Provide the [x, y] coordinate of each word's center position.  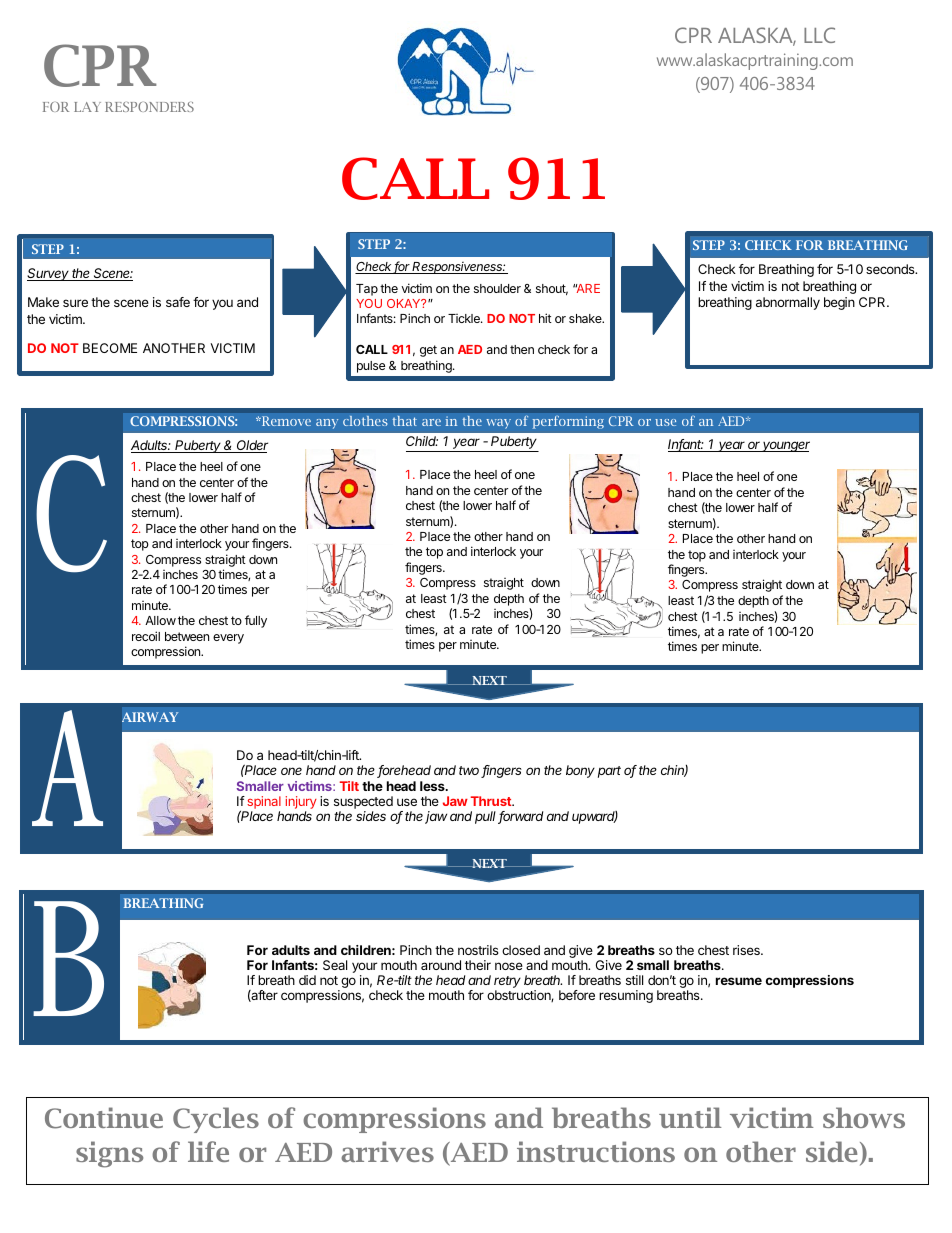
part [609, 772]
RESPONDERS [149, 107]
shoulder [497, 288]
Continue [104, 1118]
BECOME [110, 348]
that [405, 421]
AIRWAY [150, 717]
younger [785, 446]
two [470, 772]
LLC [819, 35]
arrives [387, 1151]
